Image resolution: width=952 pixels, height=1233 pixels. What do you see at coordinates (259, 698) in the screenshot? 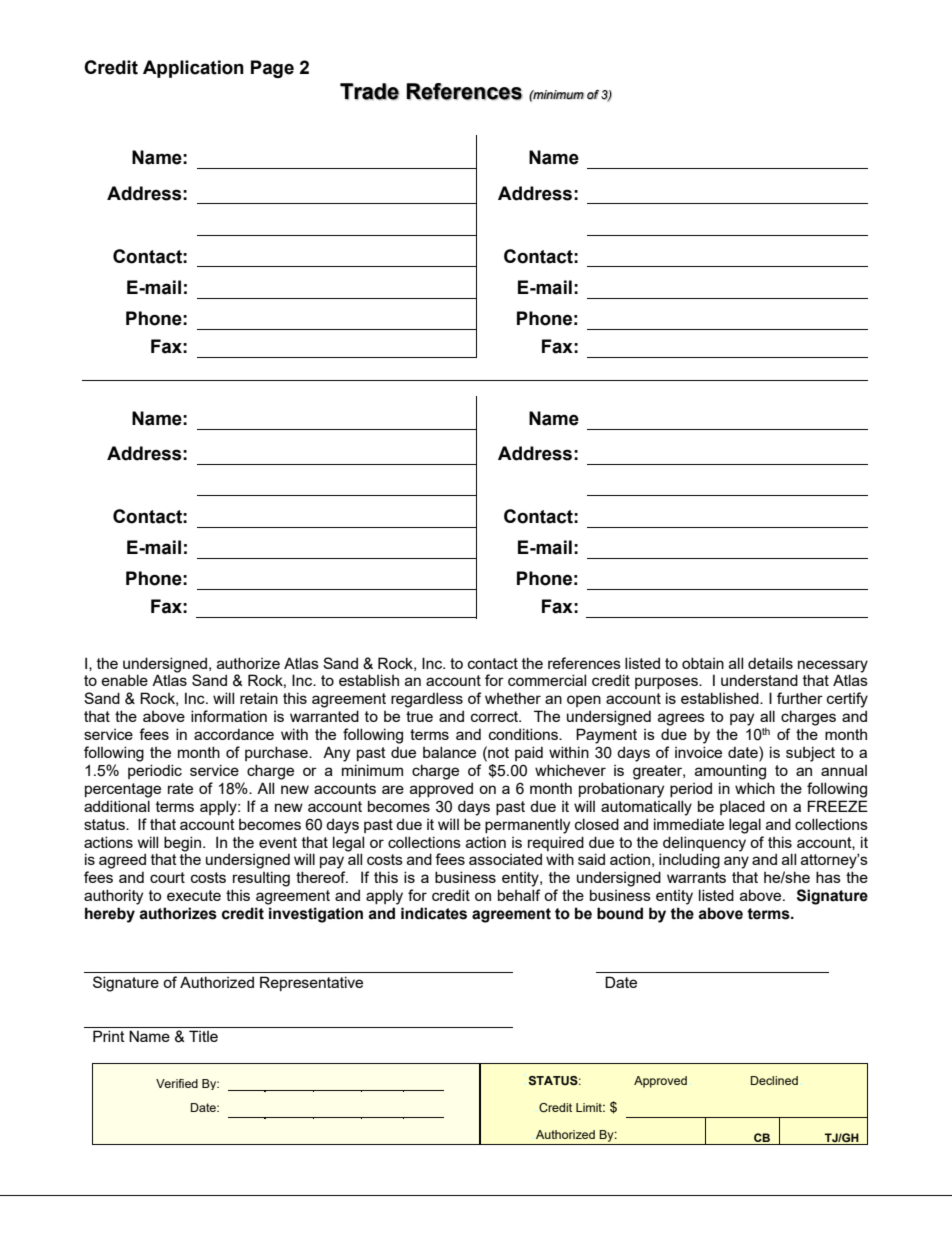
I see `retain` at bounding box center [259, 698].
